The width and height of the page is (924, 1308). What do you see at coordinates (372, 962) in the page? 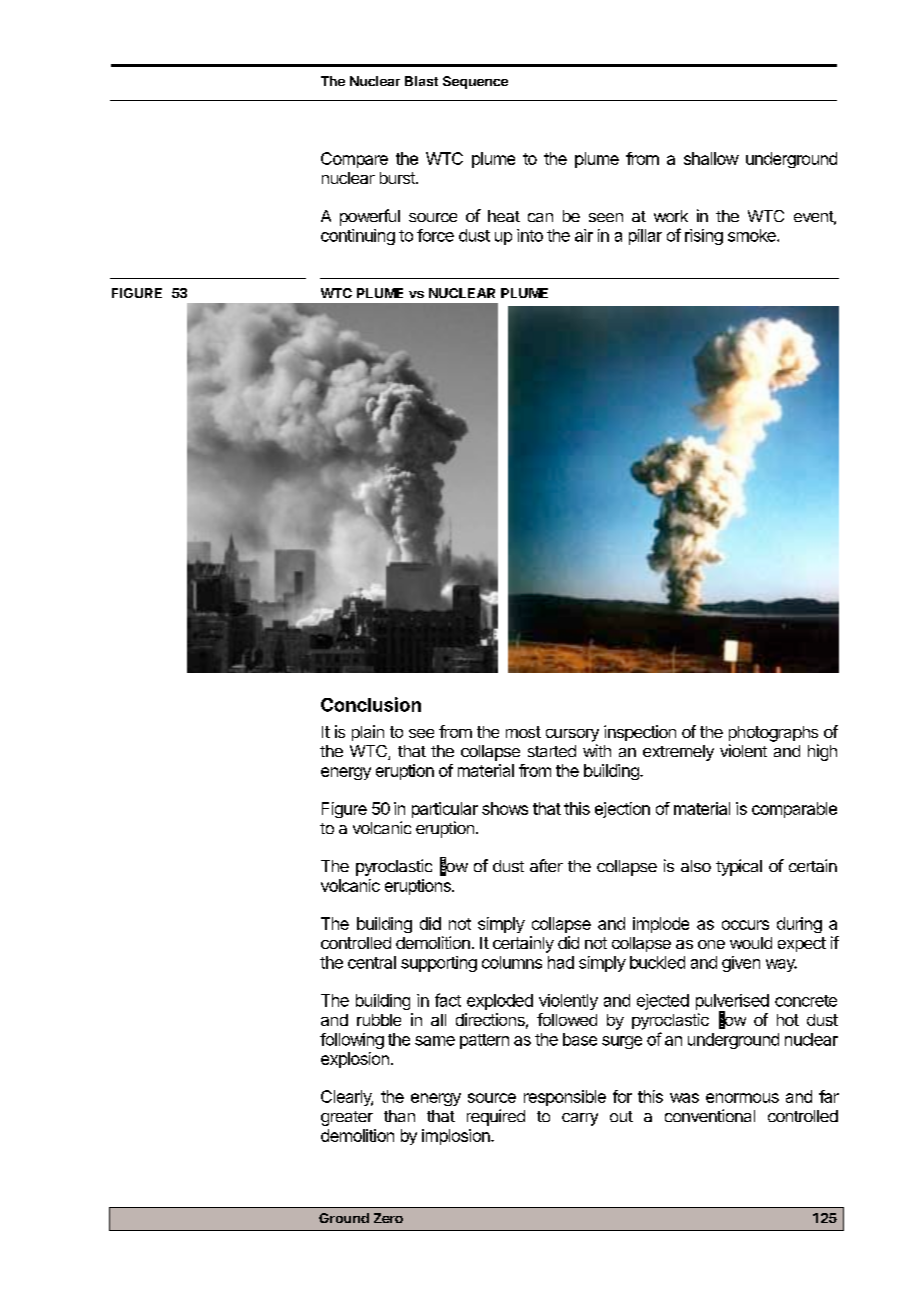
I see `central` at bounding box center [372, 962].
